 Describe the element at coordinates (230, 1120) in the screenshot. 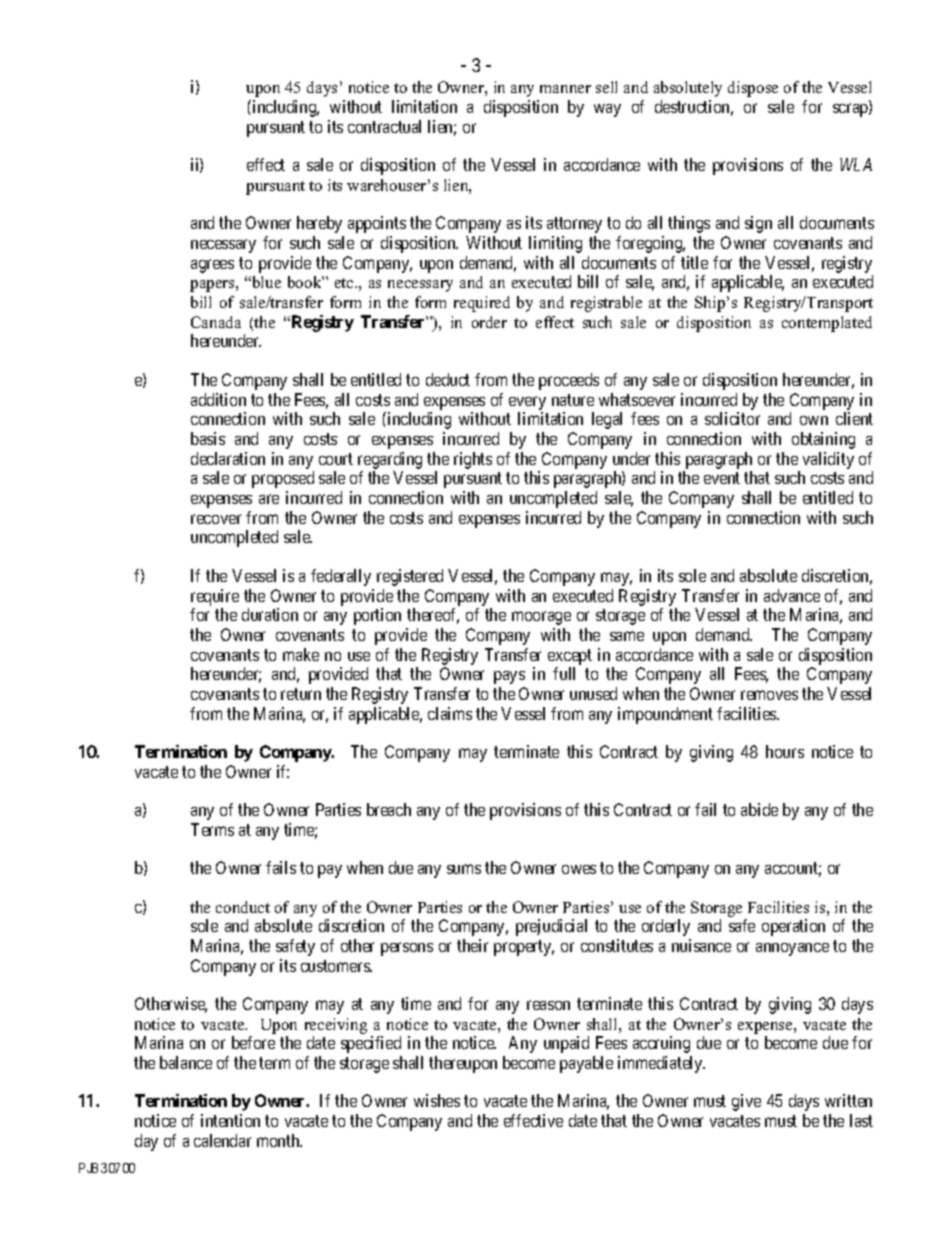

I see `intention` at that location.
